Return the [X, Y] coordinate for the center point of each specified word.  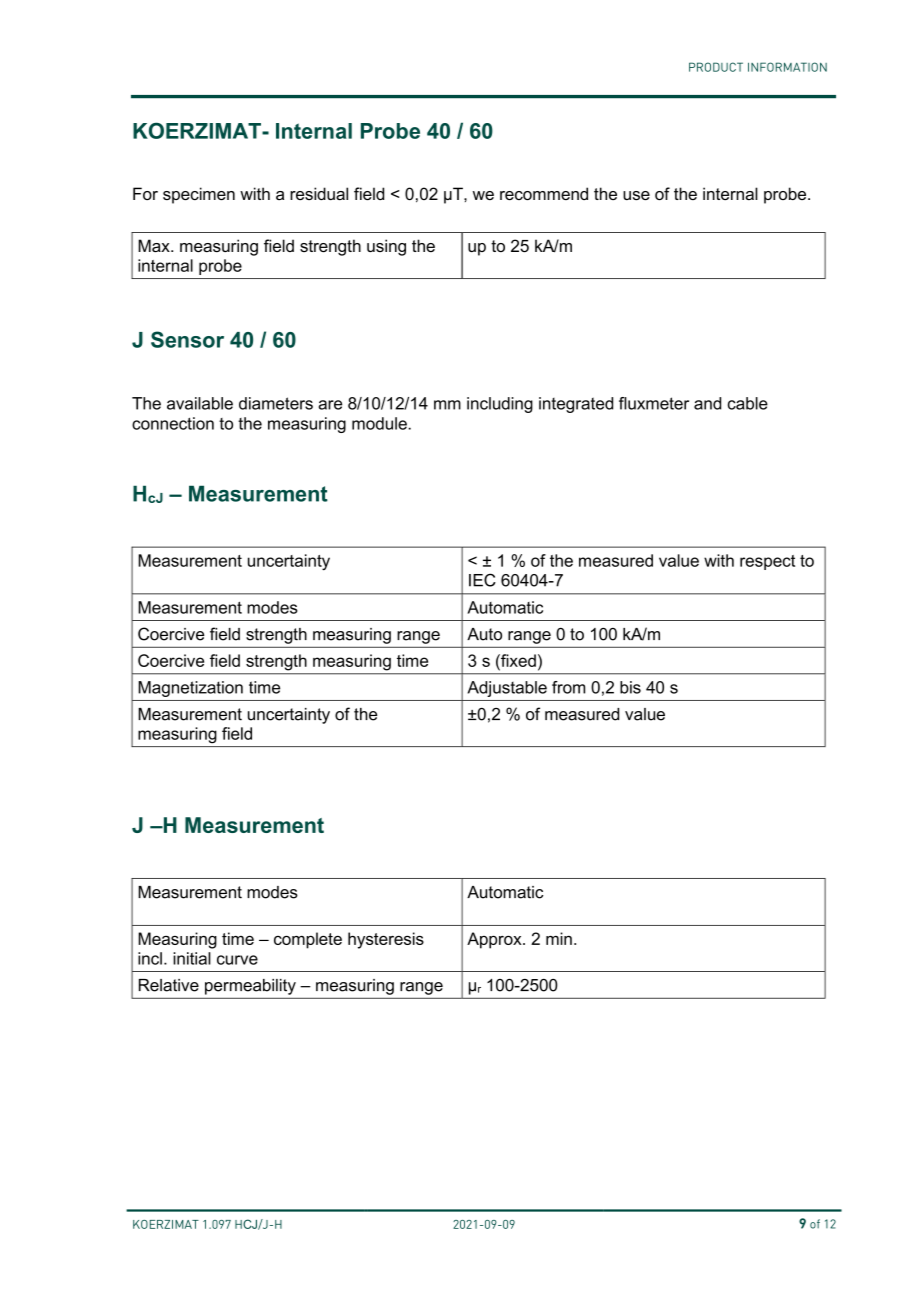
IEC [482, 580]
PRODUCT [716, 67]
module [380, 423]
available [200, 403]
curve [237, 960]
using [386, 247]
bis [630, 687]
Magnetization [190, 689]
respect [767, 562]
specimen [199, 195]
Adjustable [507, 689]
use [636, 195]
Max [155, 245]
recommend [544, 193]
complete [308, 940]
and [707, 403]
